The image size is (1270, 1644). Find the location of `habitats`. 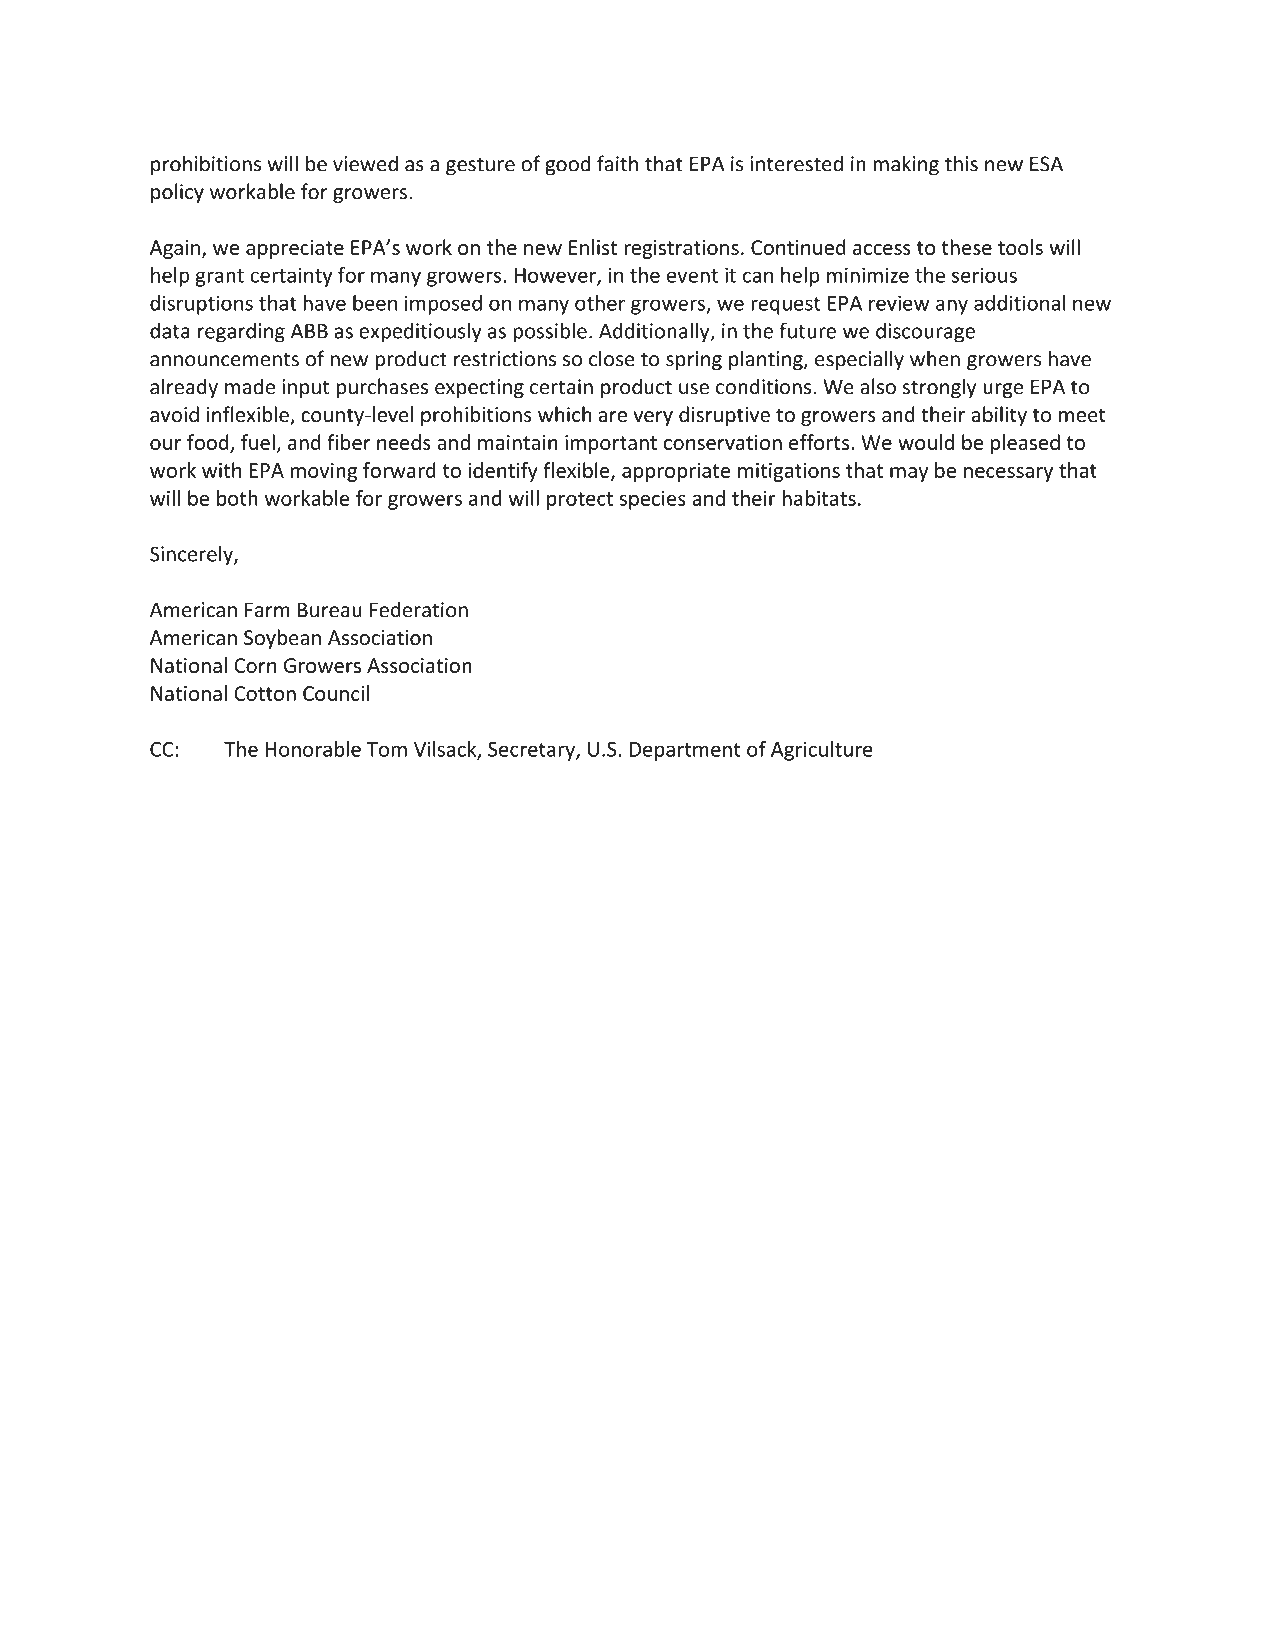

habitats is located at coordinates (819, 498).
